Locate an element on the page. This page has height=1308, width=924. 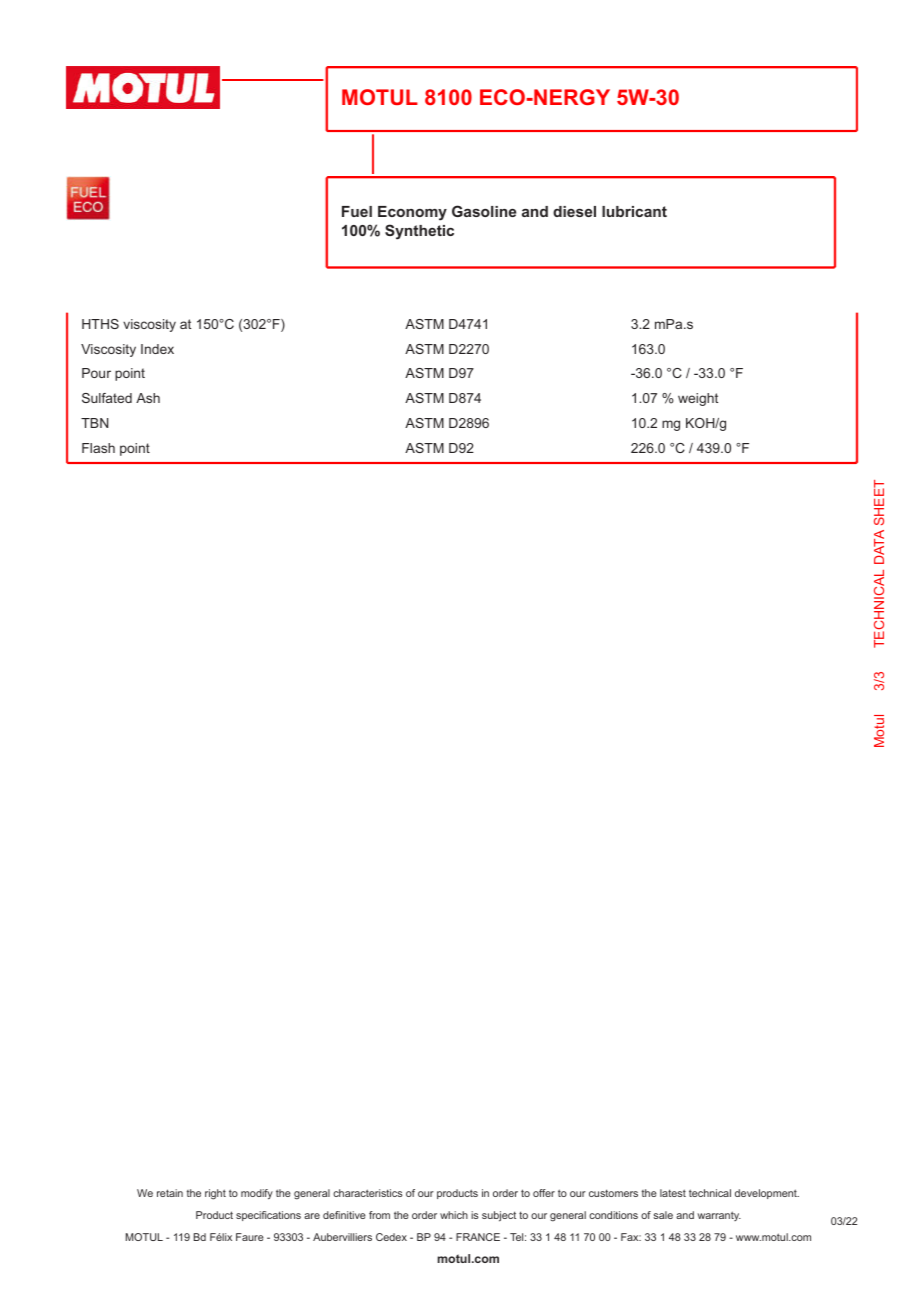
lubricant is located at coordinates (634, 211).
